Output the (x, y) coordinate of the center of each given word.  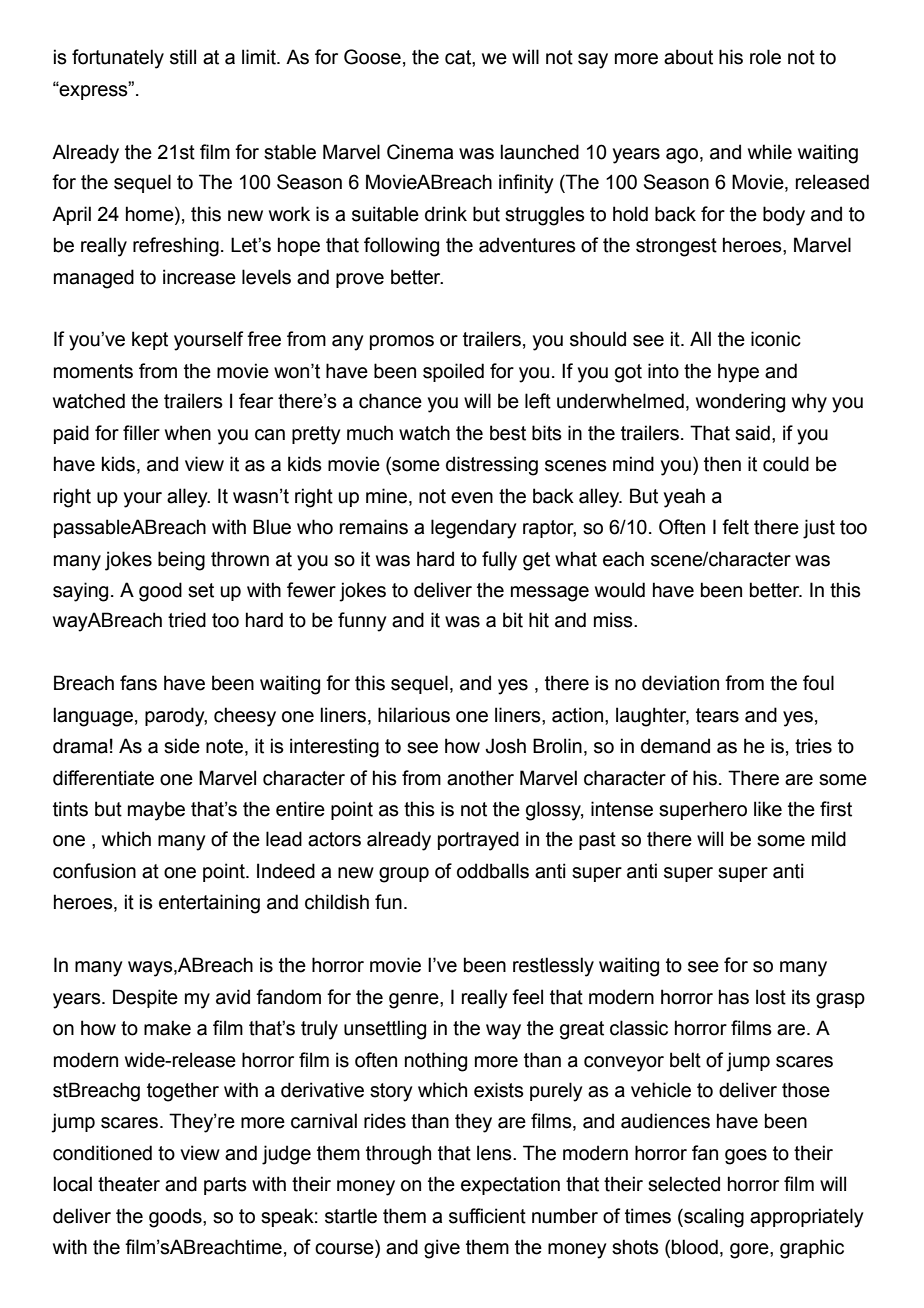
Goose (372, 57)
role (765, 57)
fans (138, 683)
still (183, 57)
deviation (680, 683)
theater (129, 1184)
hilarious (414, 715)
